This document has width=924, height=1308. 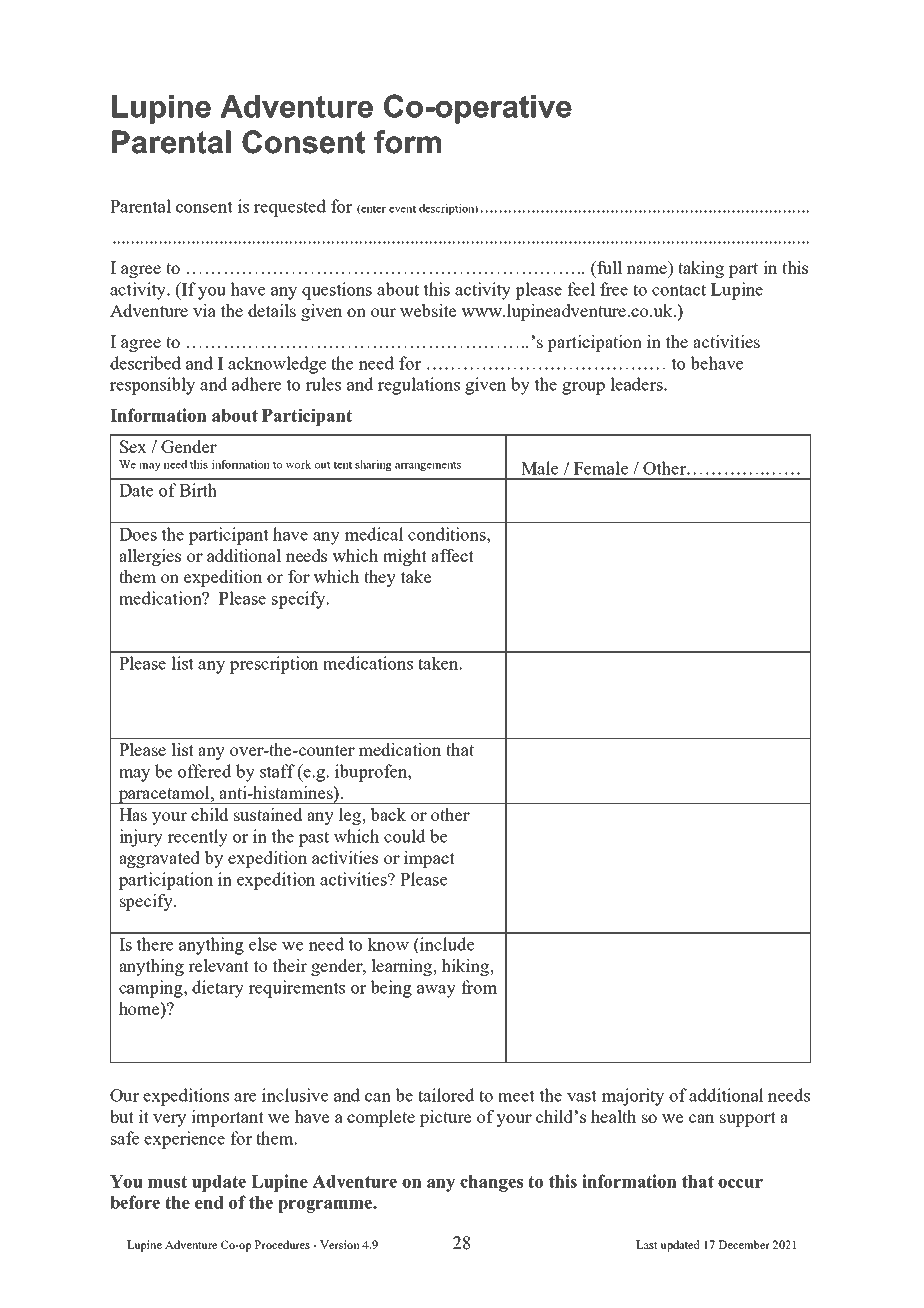 I want to click on Last, so click(x=647, y=1244).
